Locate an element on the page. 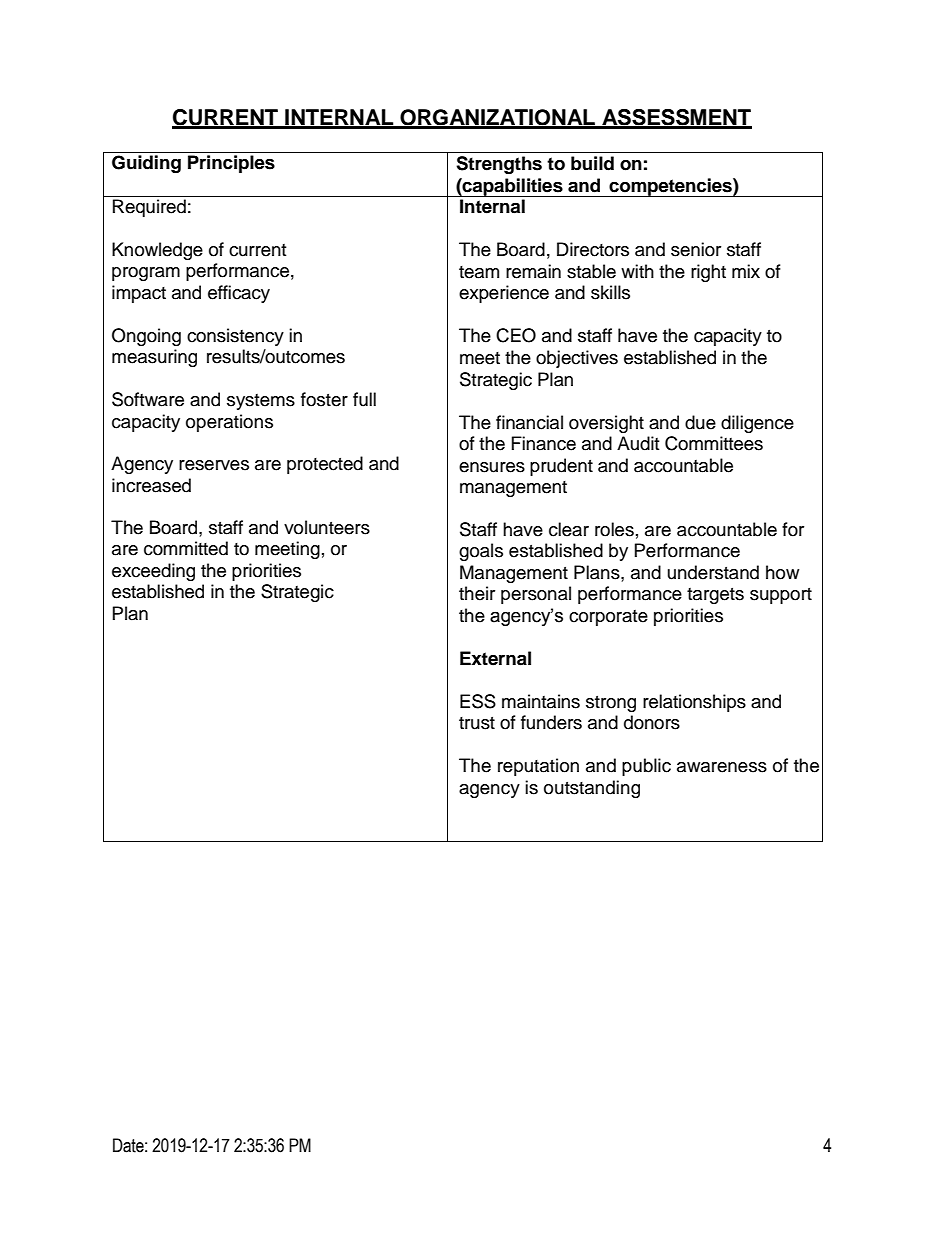 Image resolution: width=952 pixels, height=1233 pixels. right is located at coordinates (708, 273).
